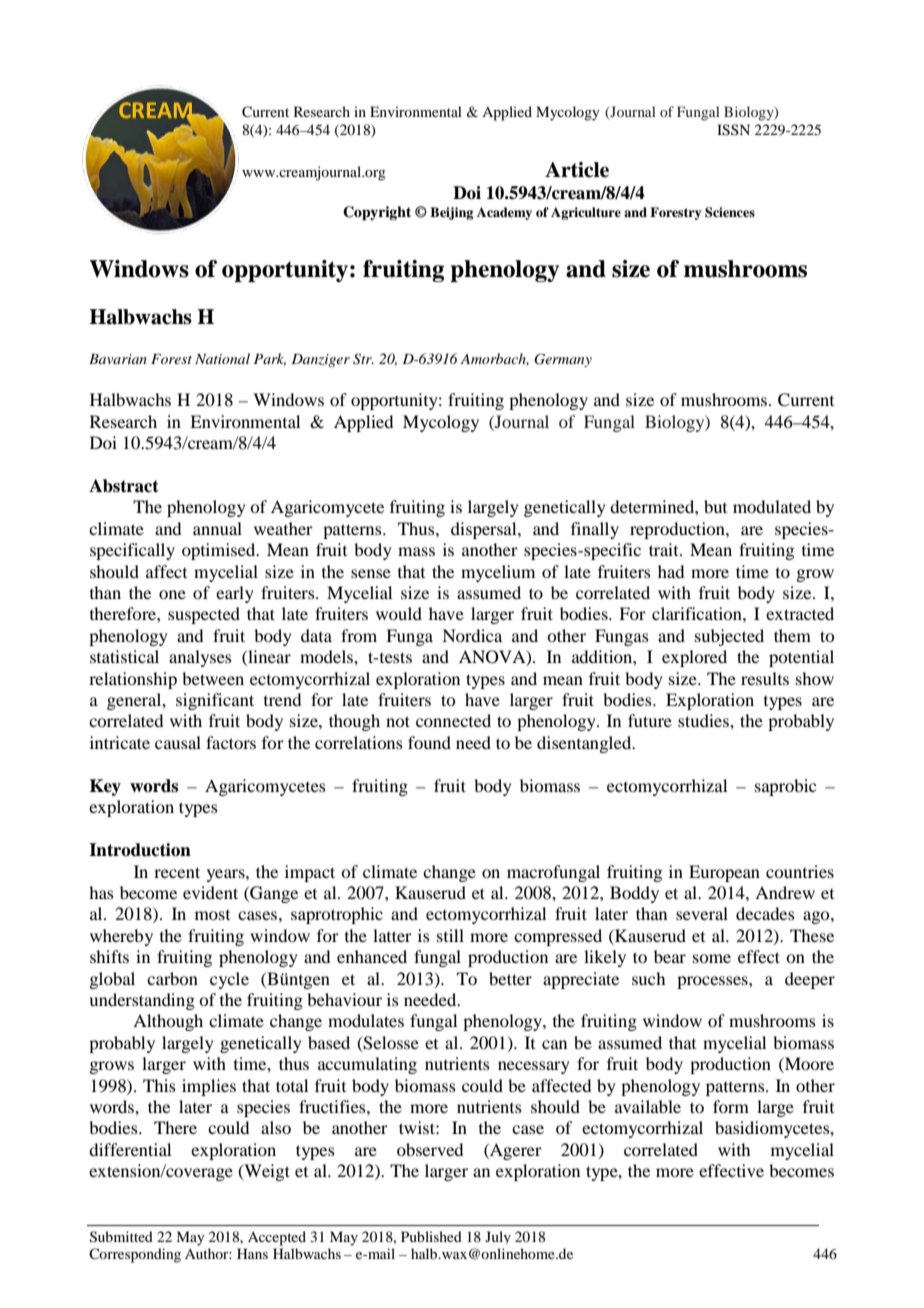  What do you see at coordinates (451, 213) in the screenshot?
I see `Beijing` at bounding box center [451, 213].
